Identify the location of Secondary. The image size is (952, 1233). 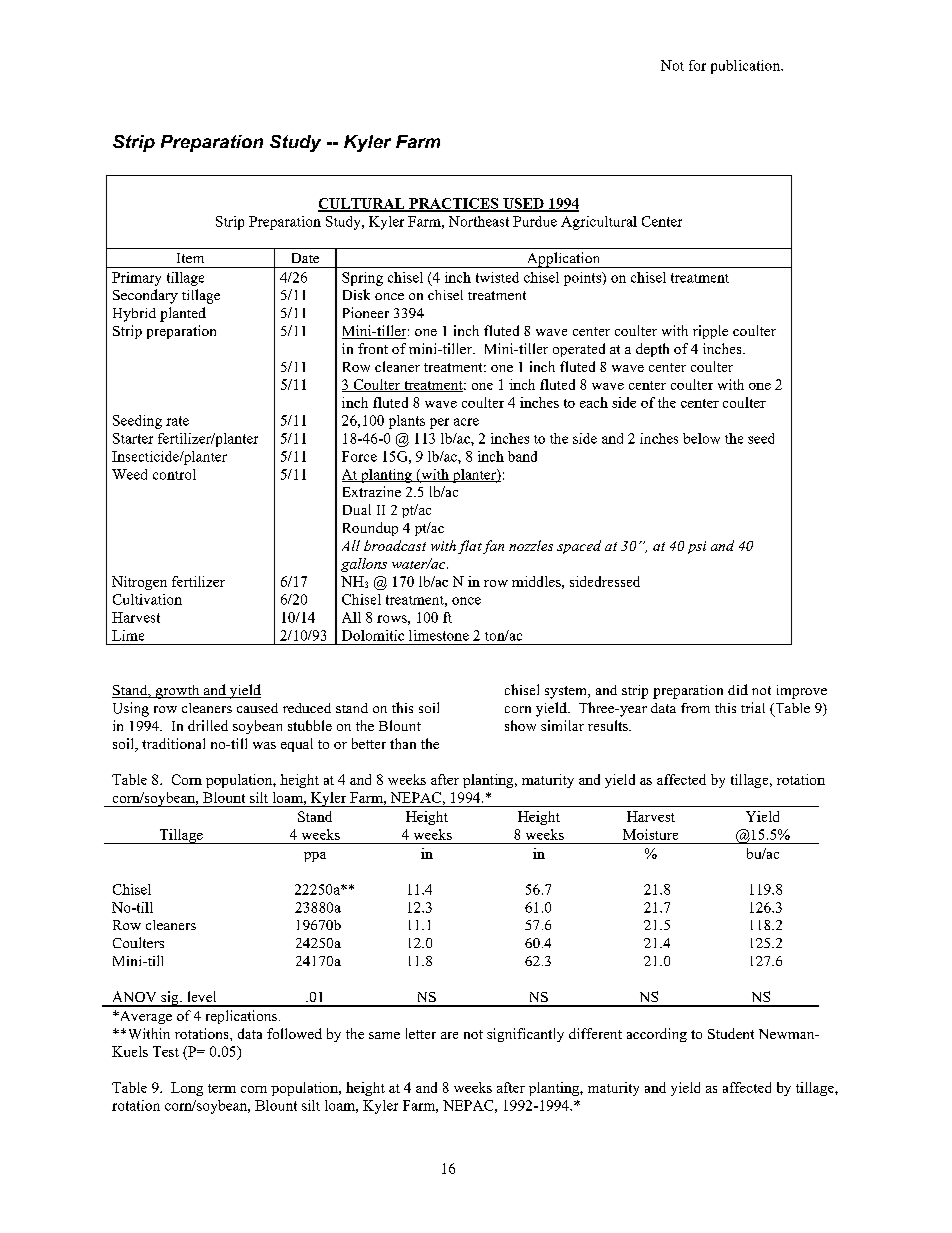
(145, 296).
